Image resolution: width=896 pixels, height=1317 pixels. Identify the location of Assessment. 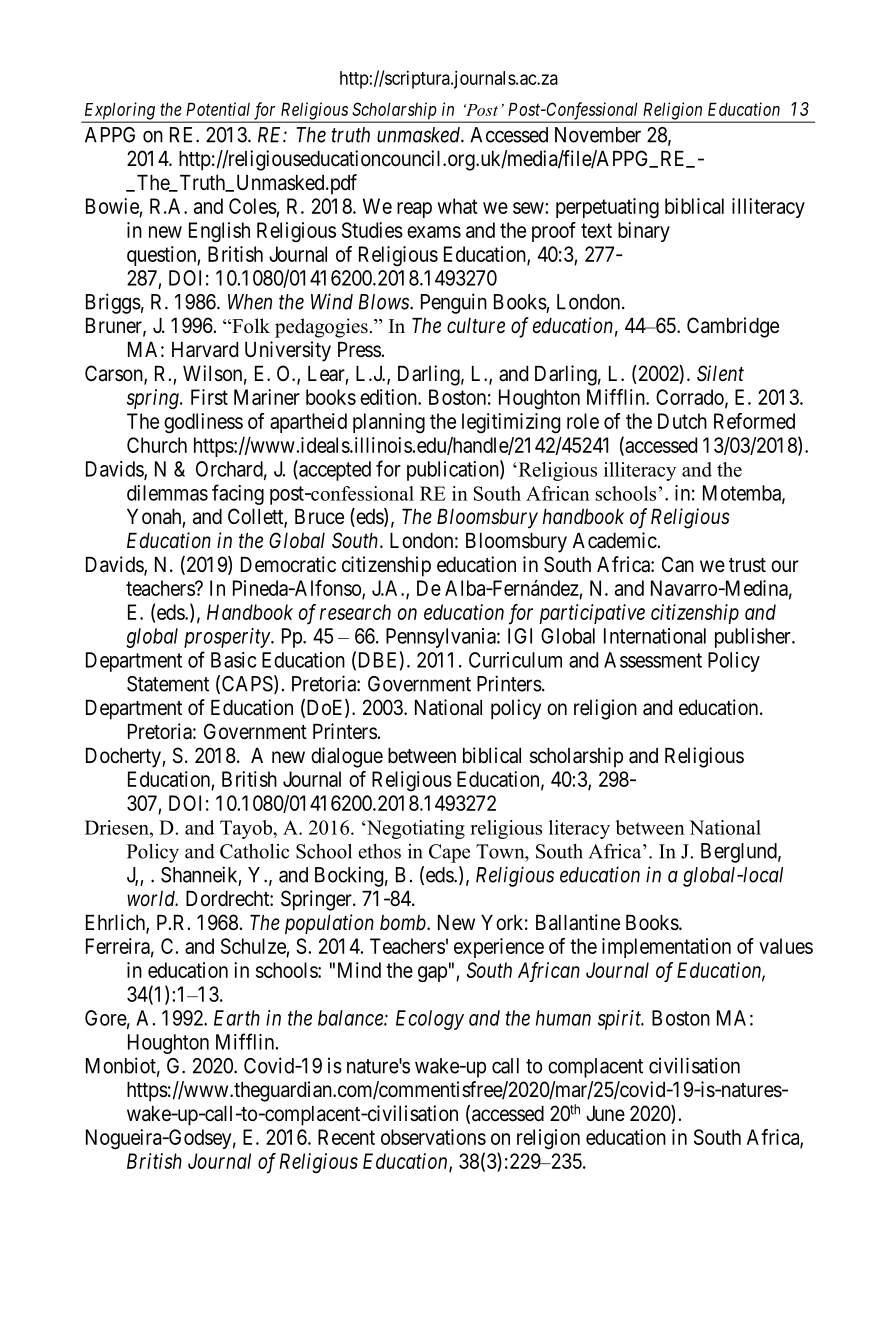
(653, 660).
